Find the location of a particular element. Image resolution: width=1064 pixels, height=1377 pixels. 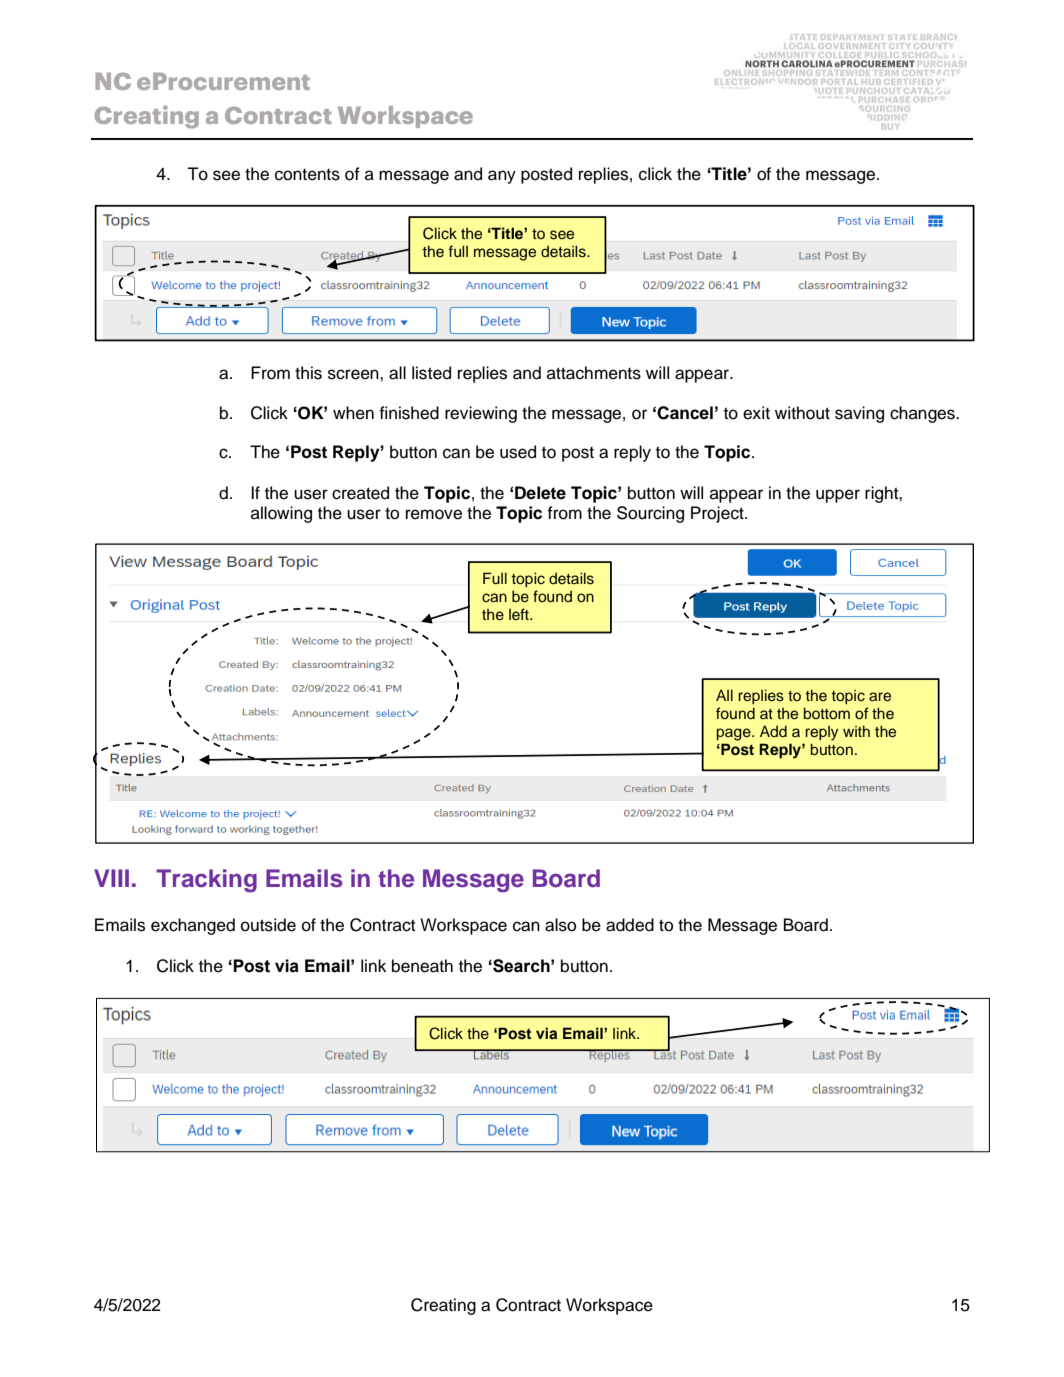

also is located at coordinates (560, 925).
